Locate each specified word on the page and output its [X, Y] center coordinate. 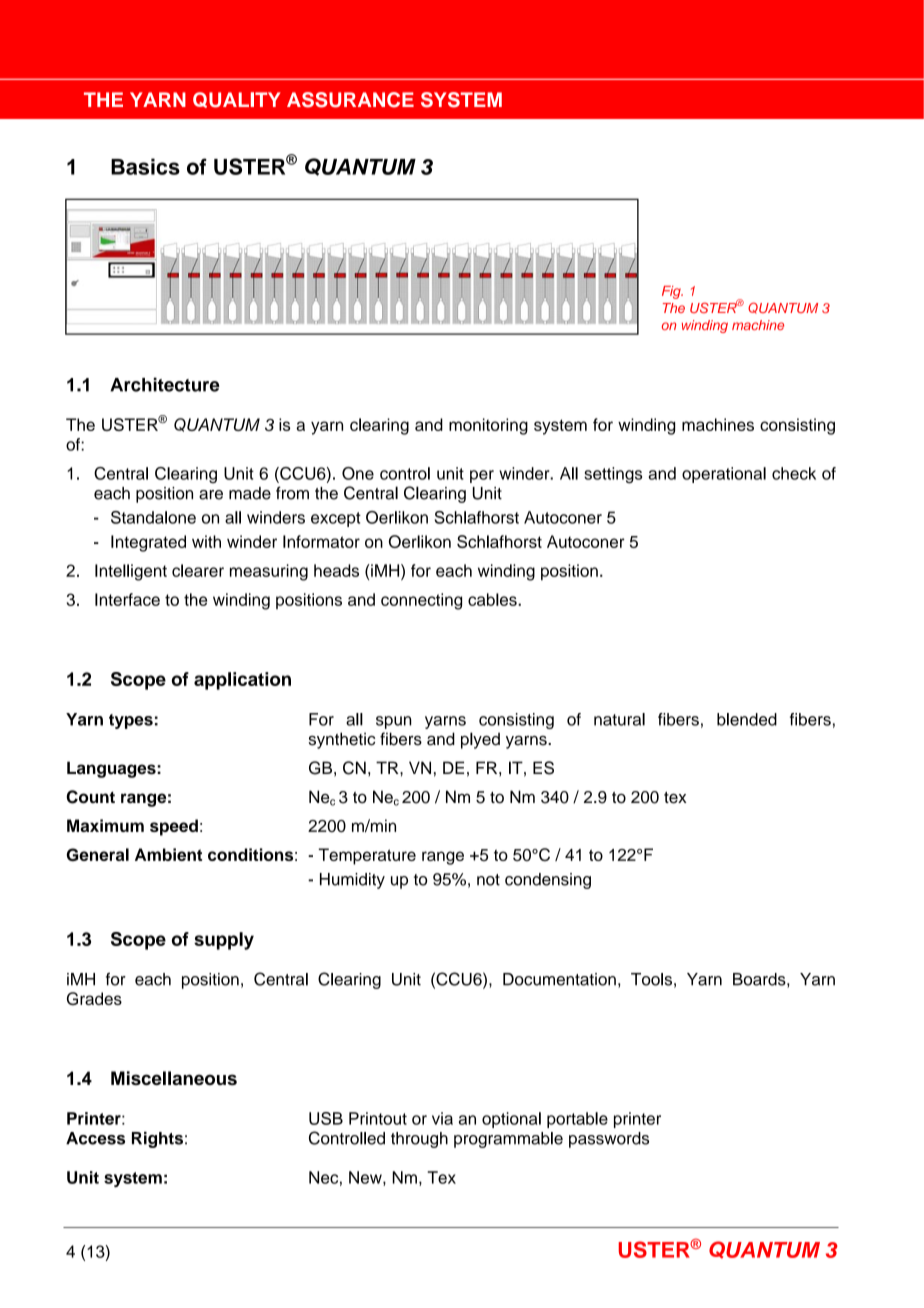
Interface [127, 599]
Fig [672, 292]
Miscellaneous [174, 1078]
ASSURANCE [350, 100]
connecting [421, 601]
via [442, 1118]
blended [747, 719]
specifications [195, 88]
